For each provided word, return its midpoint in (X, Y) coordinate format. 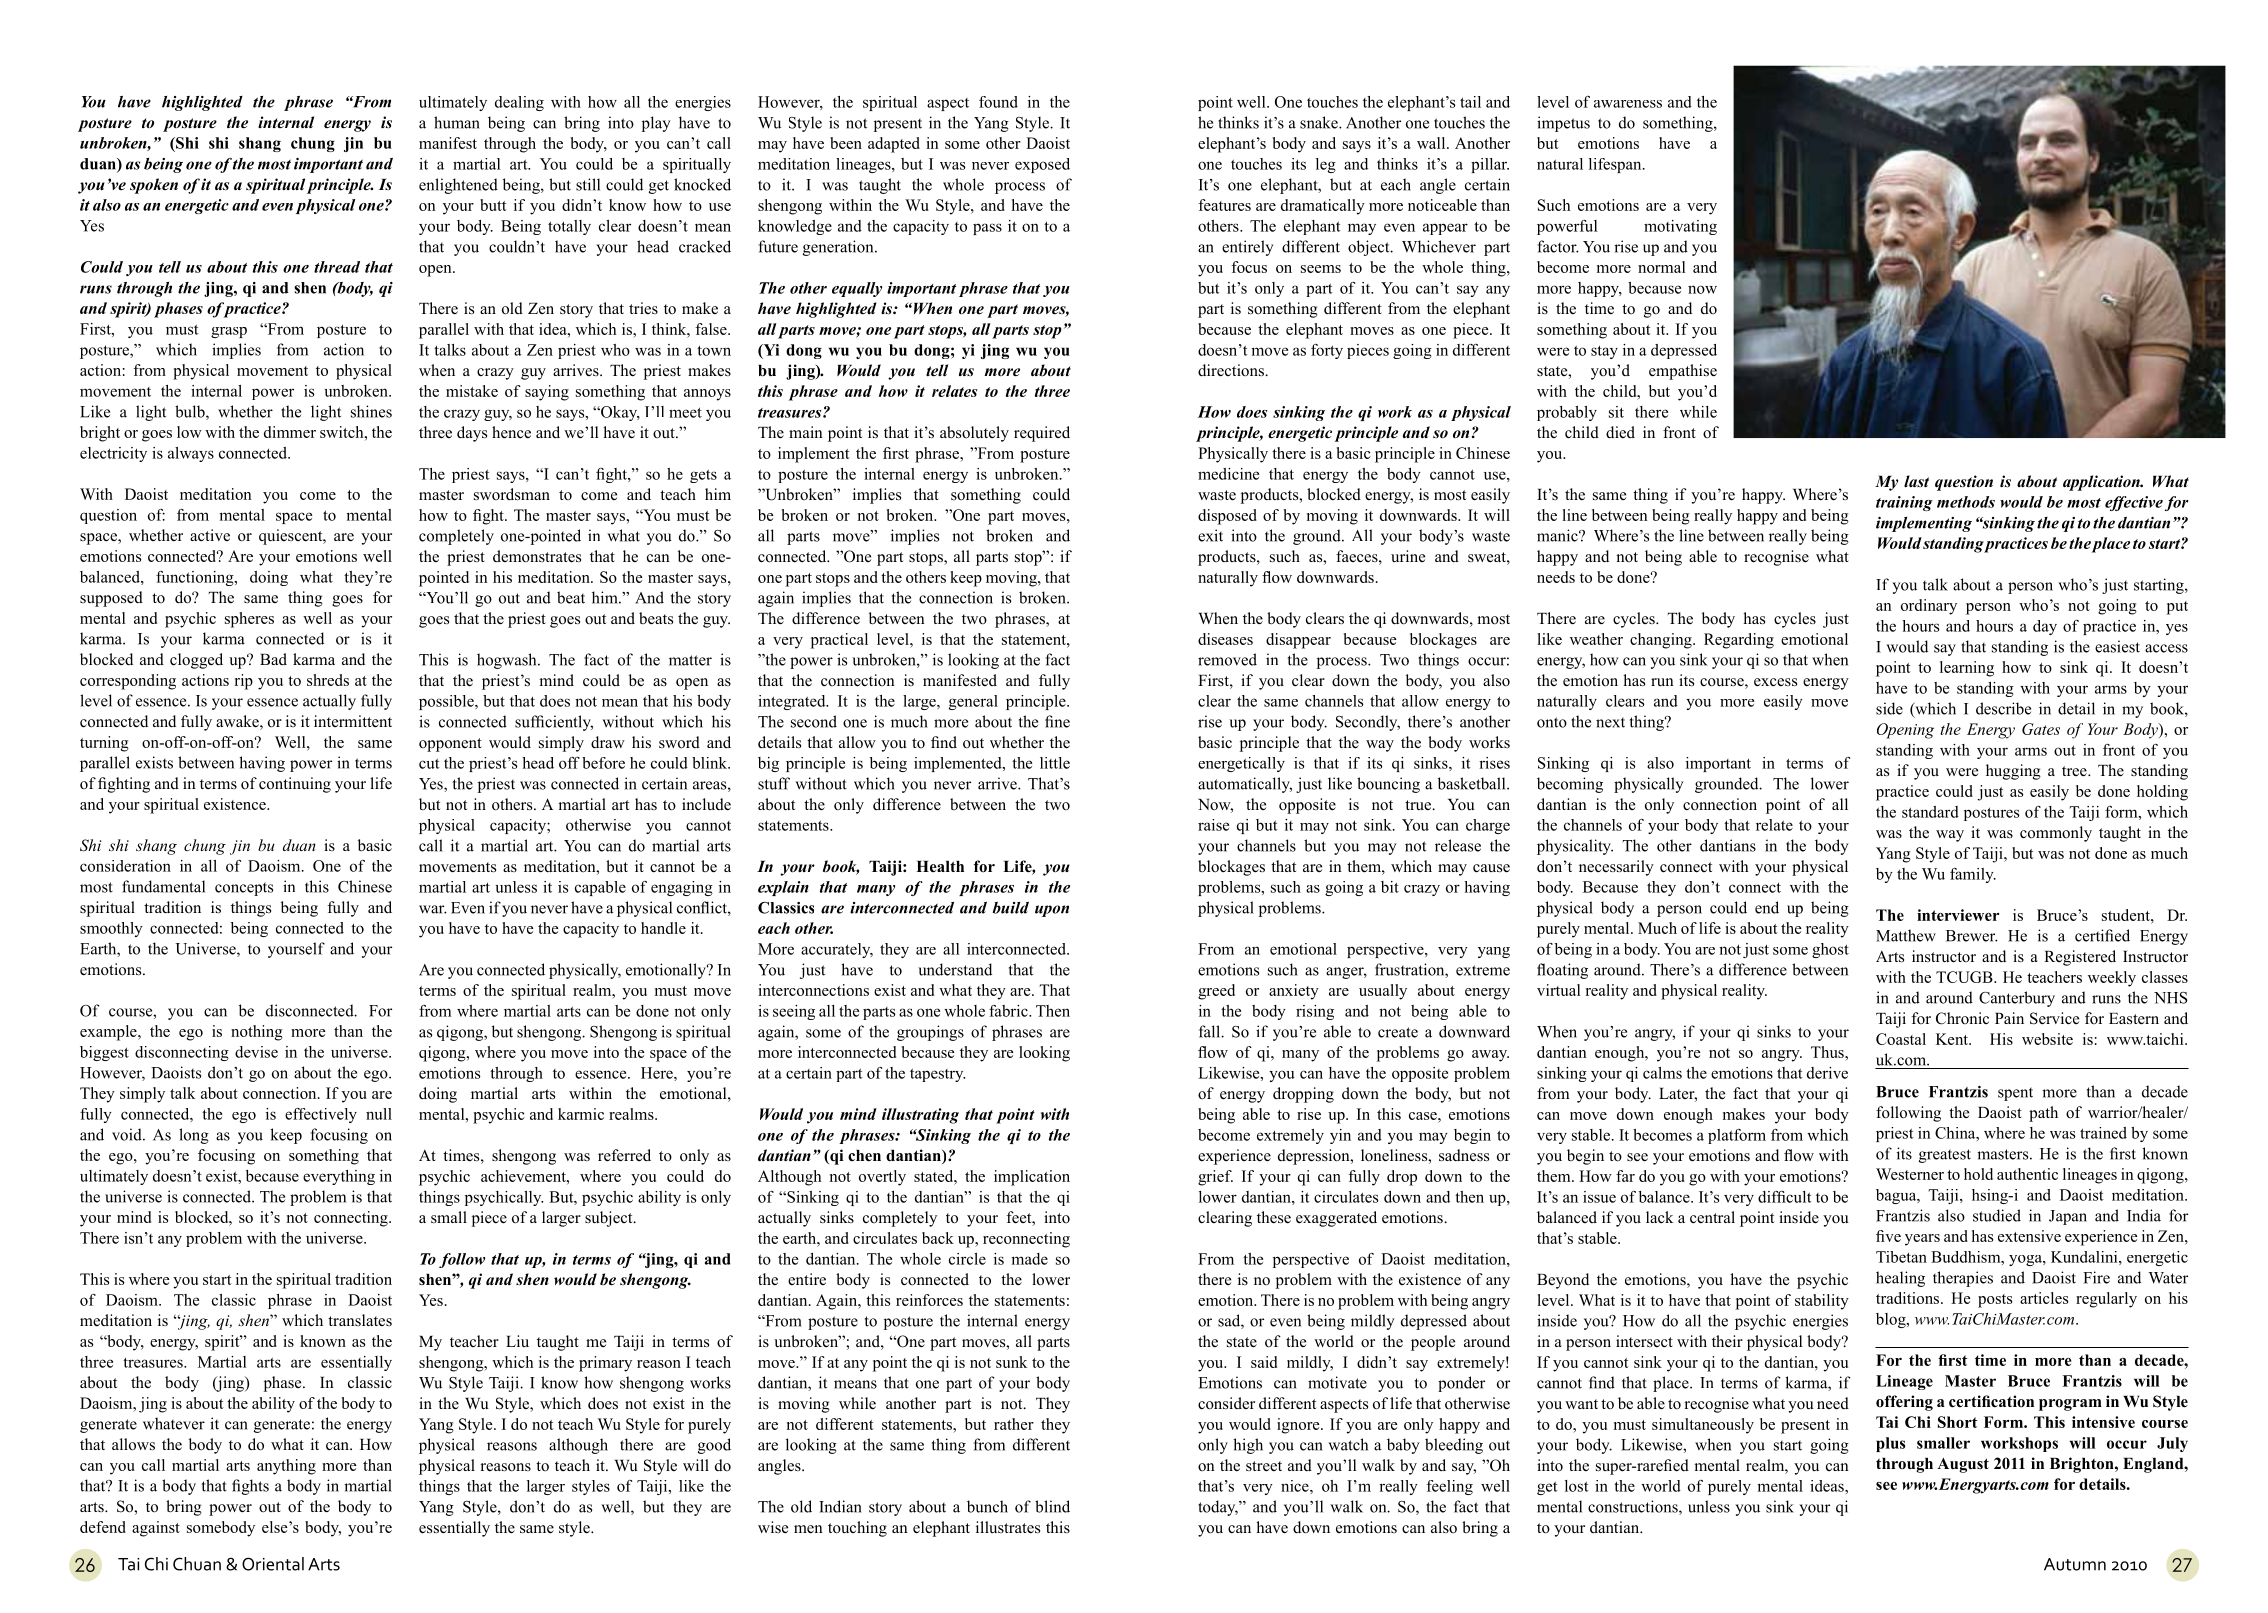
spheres (249, 620)
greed (1216, 992)
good (714, 1446)
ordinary (1929, 607)
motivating (1680, 227)
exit (1210, 535)
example (109, 1033)
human (457, 122)
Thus (1828, 1052)
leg (1326, 165)
